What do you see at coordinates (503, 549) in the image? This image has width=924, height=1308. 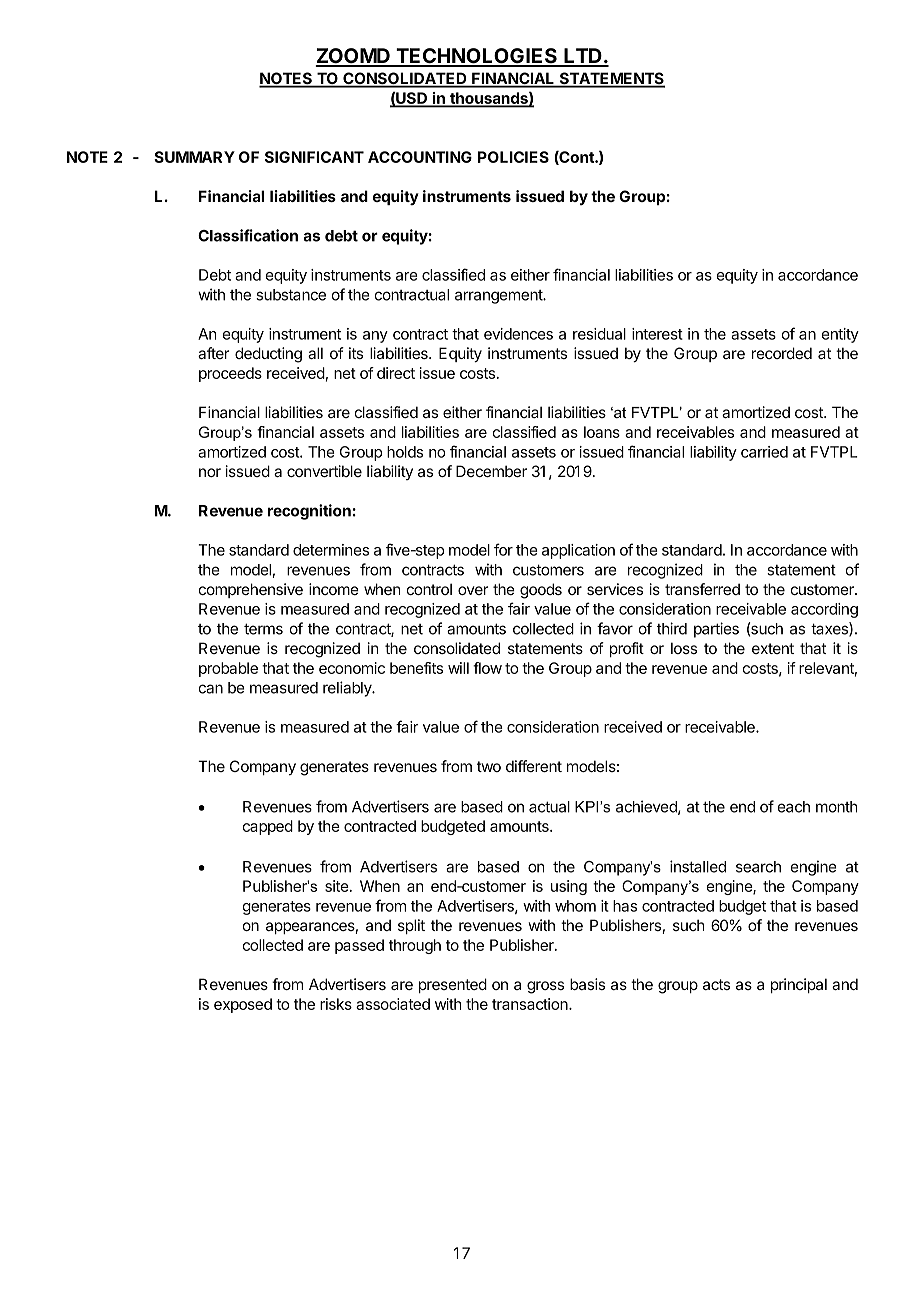 I see `for` at bounding box center [503, 549].
